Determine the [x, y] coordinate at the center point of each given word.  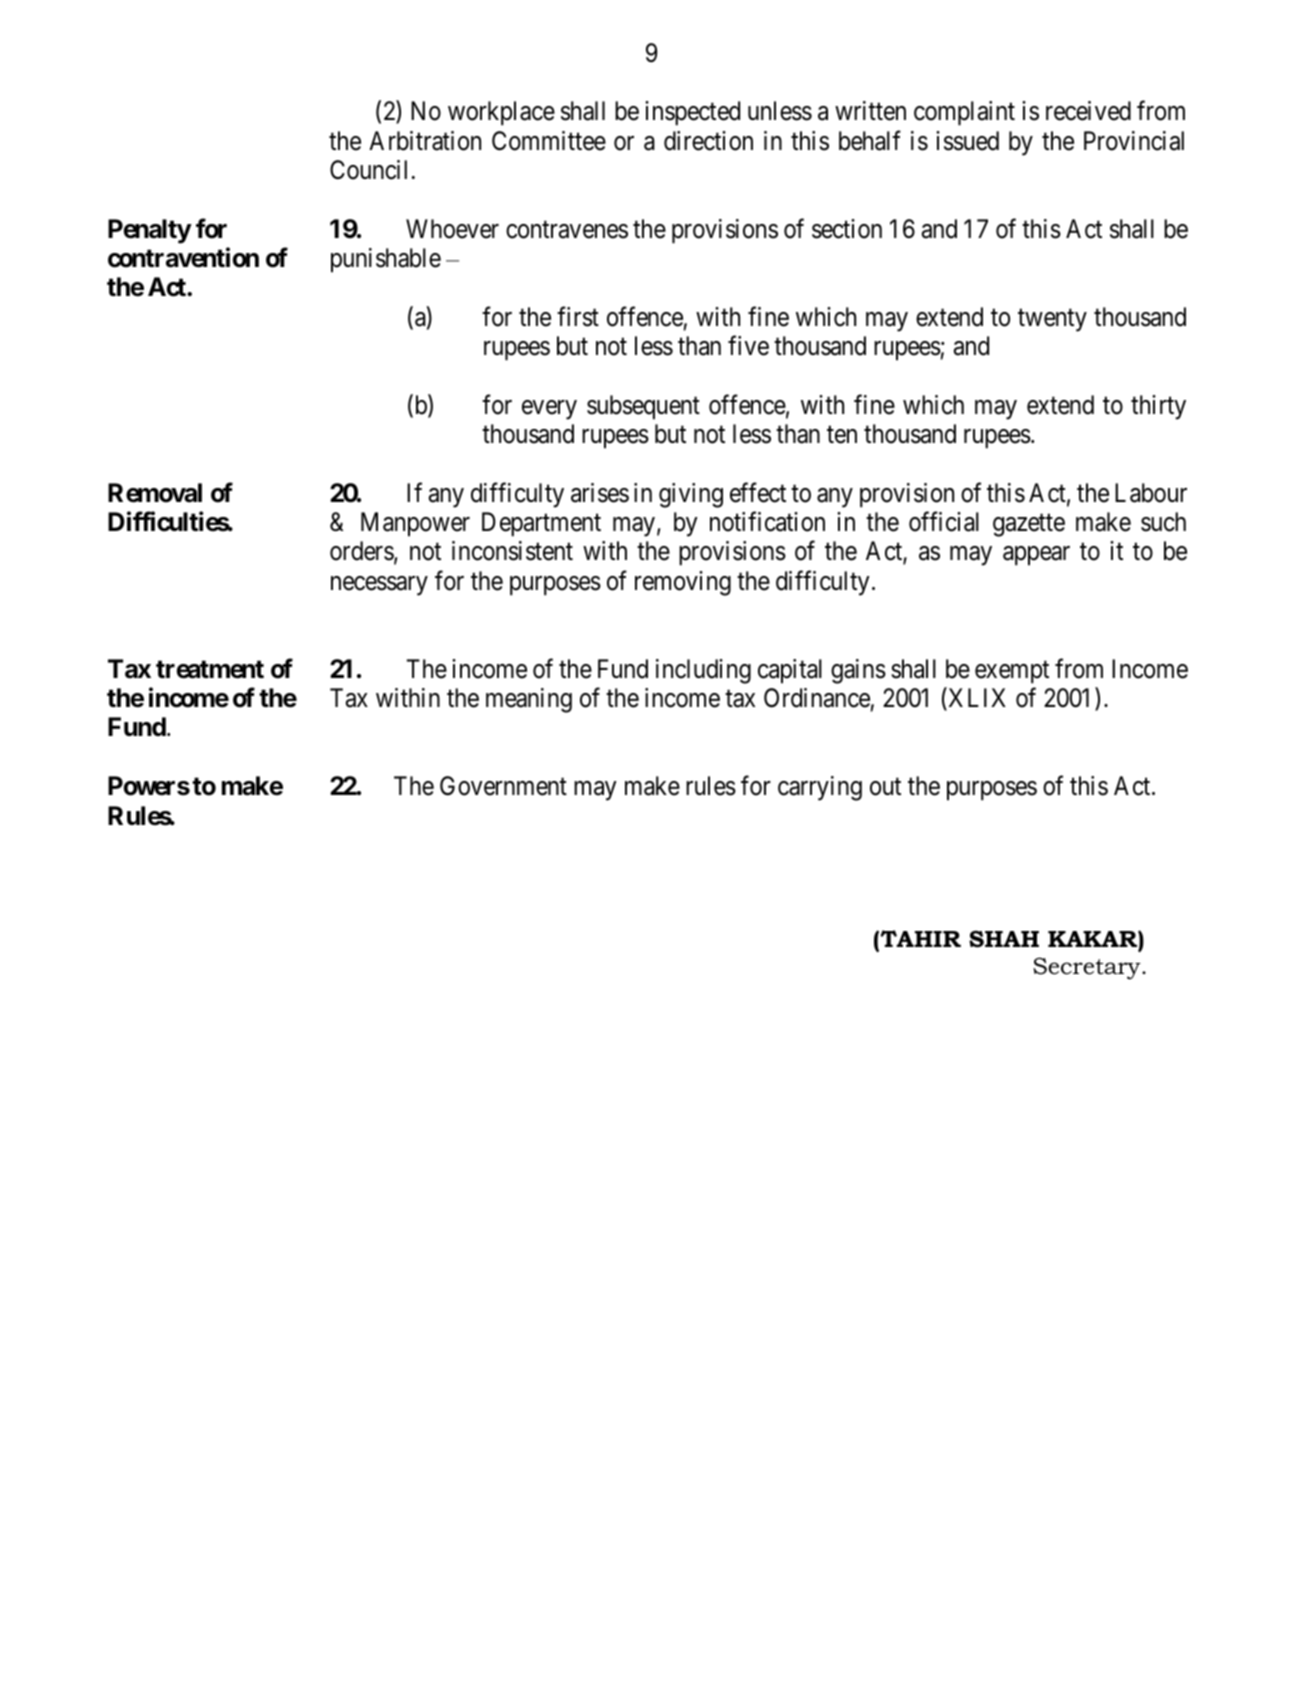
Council [368, 170]
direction [708, 141]
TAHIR [919, 938]
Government [503, 786]
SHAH [1004, 939]
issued [967, 141]
